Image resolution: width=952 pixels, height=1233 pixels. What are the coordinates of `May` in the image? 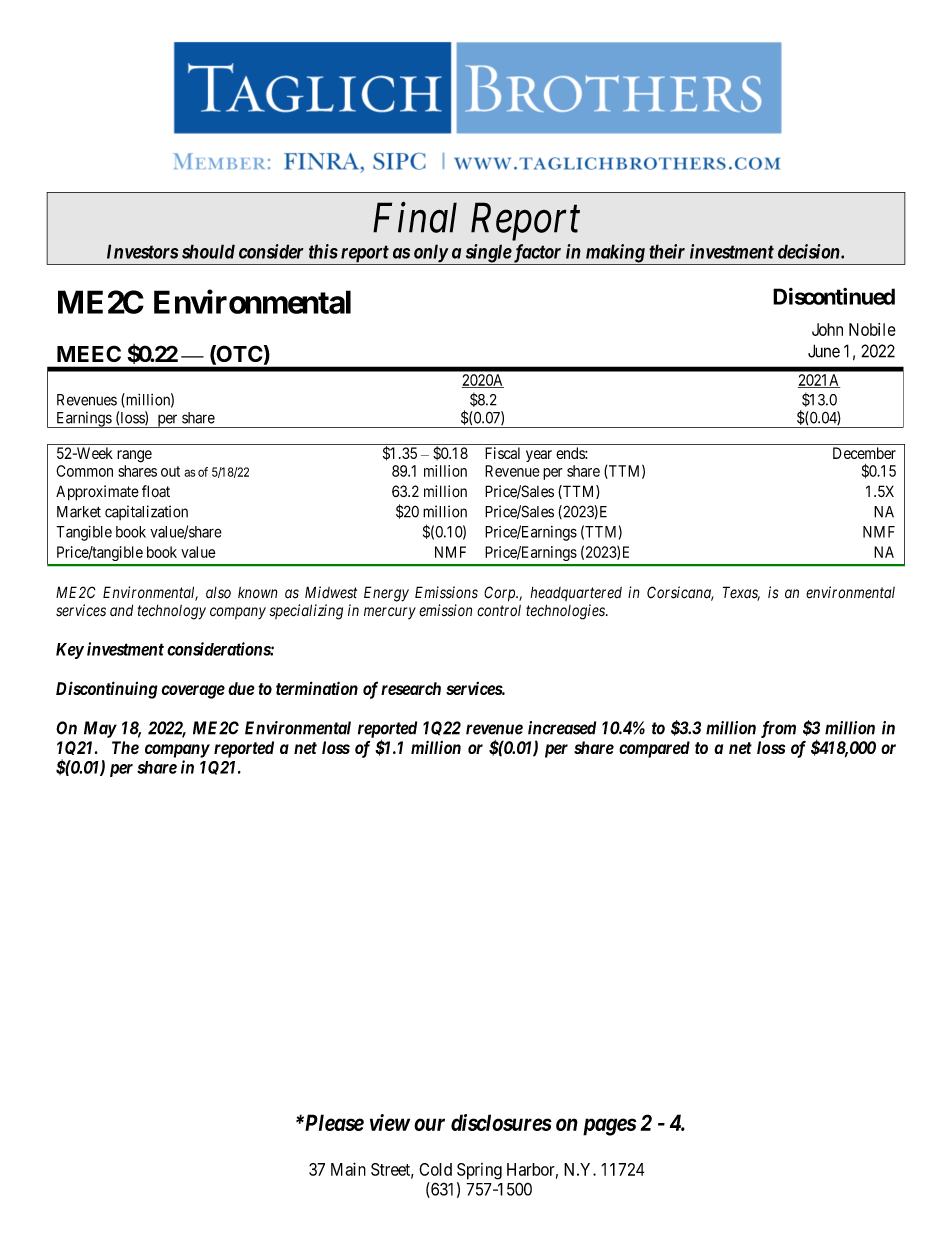 It's located at (100, 729).
